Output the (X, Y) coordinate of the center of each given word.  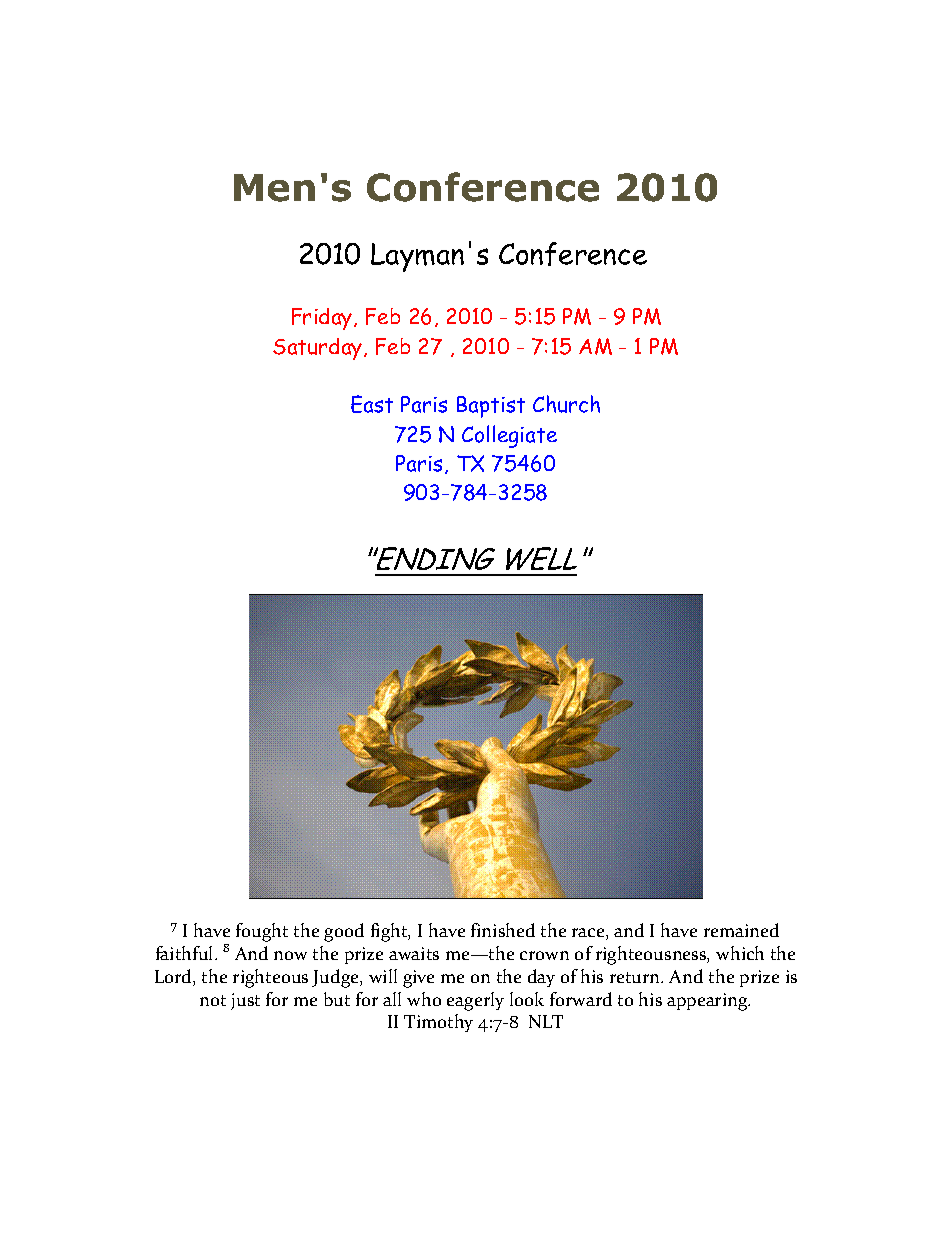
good (344, 932)
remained (741, 930)
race (589, 934)
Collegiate (509, 436)
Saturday (319, 349)
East (372, 404)
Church (566, 404)
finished (503, 930)
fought (262, 932)
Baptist (491, 407)
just (245, 1001)
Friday (323, 319)
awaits (414, 953)
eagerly (475, 1001)
